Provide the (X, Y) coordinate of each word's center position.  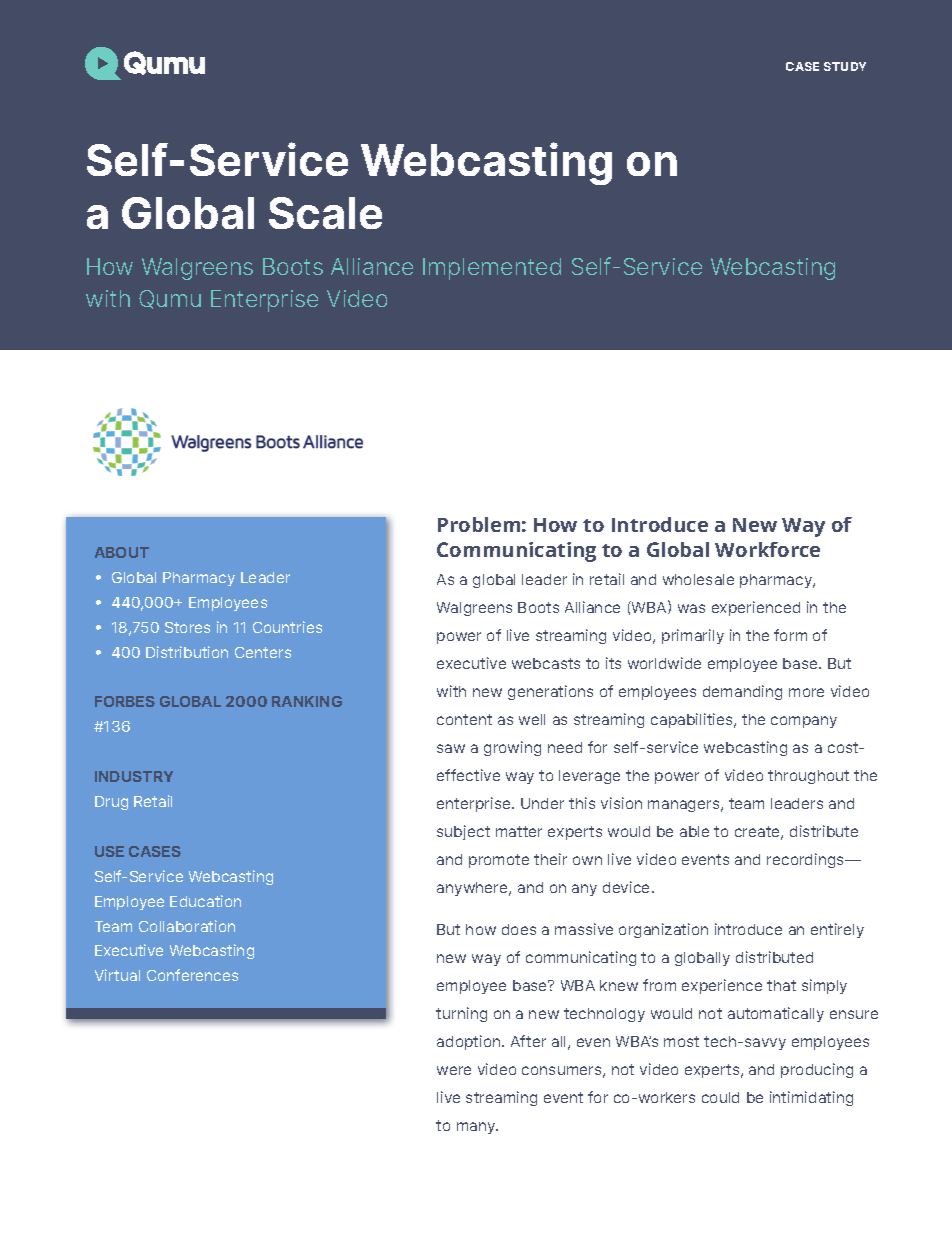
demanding (742, 692)
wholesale (698, 579)
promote (499, 861)
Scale (325, 213)
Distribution (187, 652)
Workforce (767, 549)
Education (205, 901)
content (464, 719)
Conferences (192, 975)
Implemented (492, 269)
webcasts (546, 663)
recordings (807, 860)
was (691, 608)
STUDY (845, 66)
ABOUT (122, 552)
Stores (187, 627)
